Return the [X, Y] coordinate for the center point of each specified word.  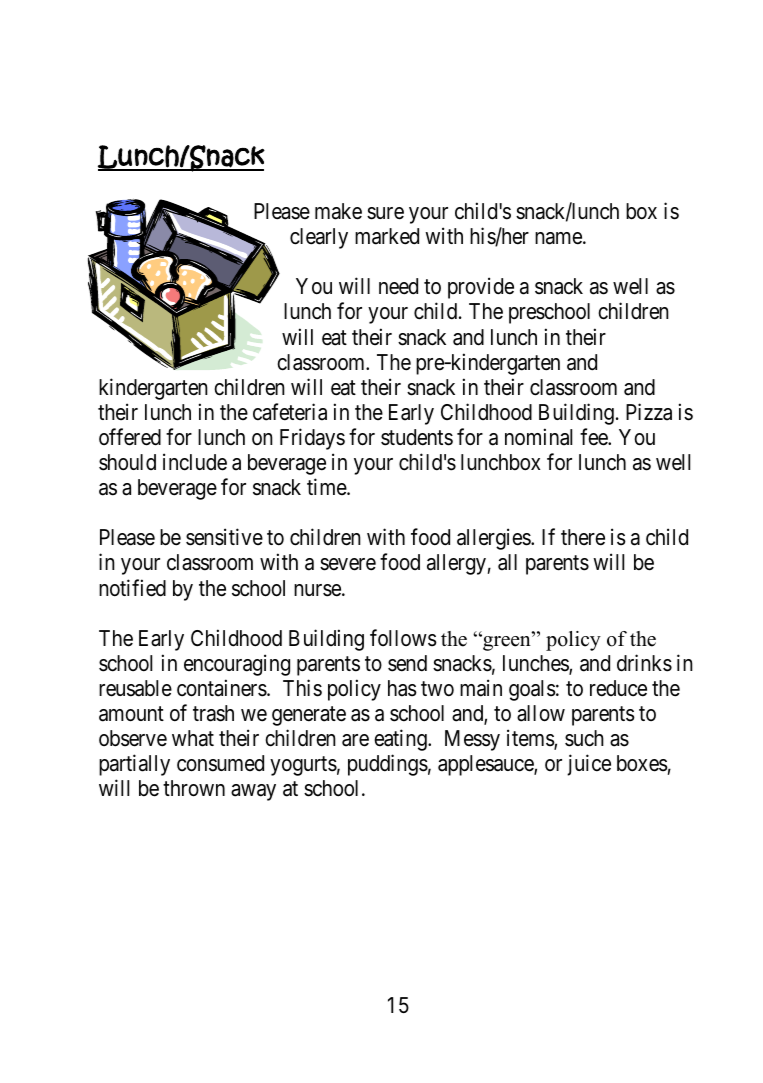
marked [387, 236]
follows [403, 638]
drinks [644, 663]
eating [401, 740]
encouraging [237, 665]
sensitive [224, 537]
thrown [194, 788]
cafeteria [290, 412]
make [338, 211]
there [583, 537]
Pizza [649, 412]
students [417, 437]
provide [481, 288]
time [327, 486]
